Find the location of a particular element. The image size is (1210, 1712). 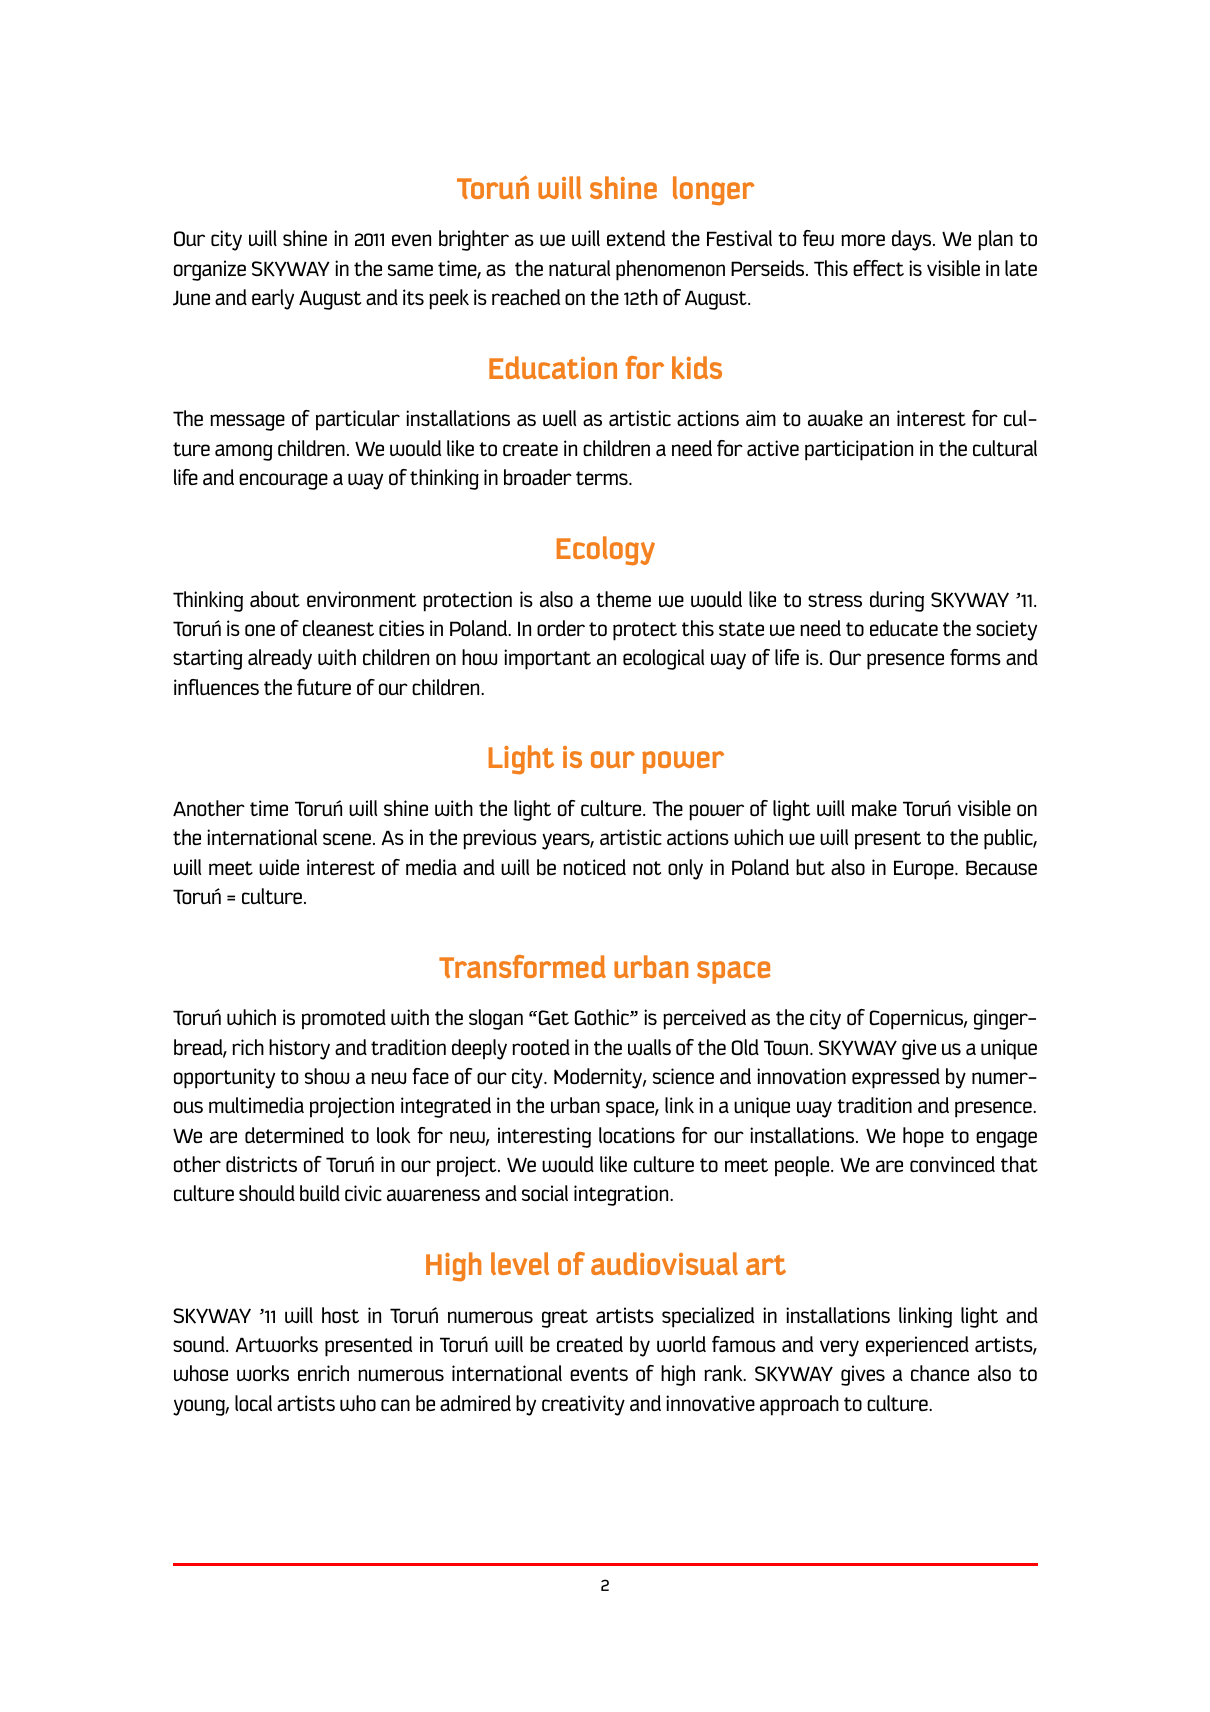

creativity is located at coordinates (583, 1405).
